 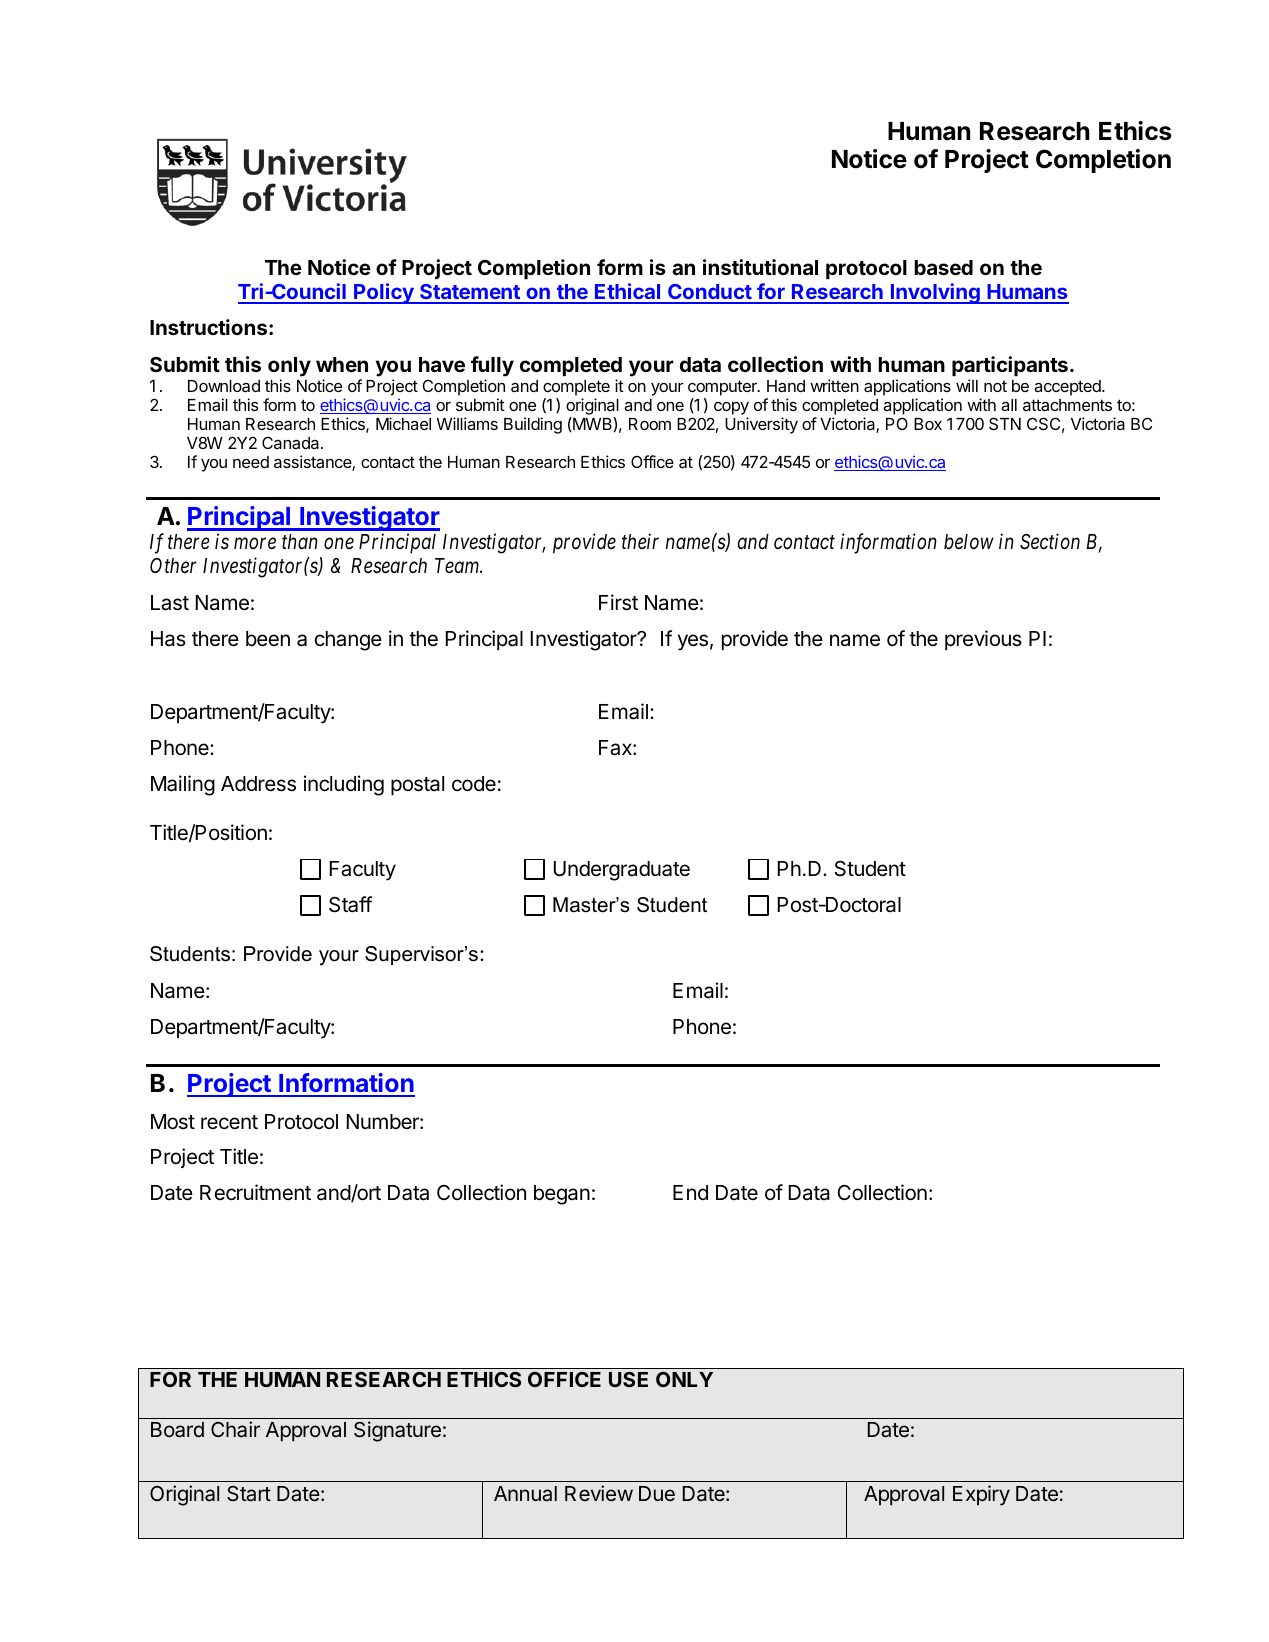 What do you see at coordinates (210, 327) in the screenshot?
I see `Instructions` at bounding box center [210, 327].
